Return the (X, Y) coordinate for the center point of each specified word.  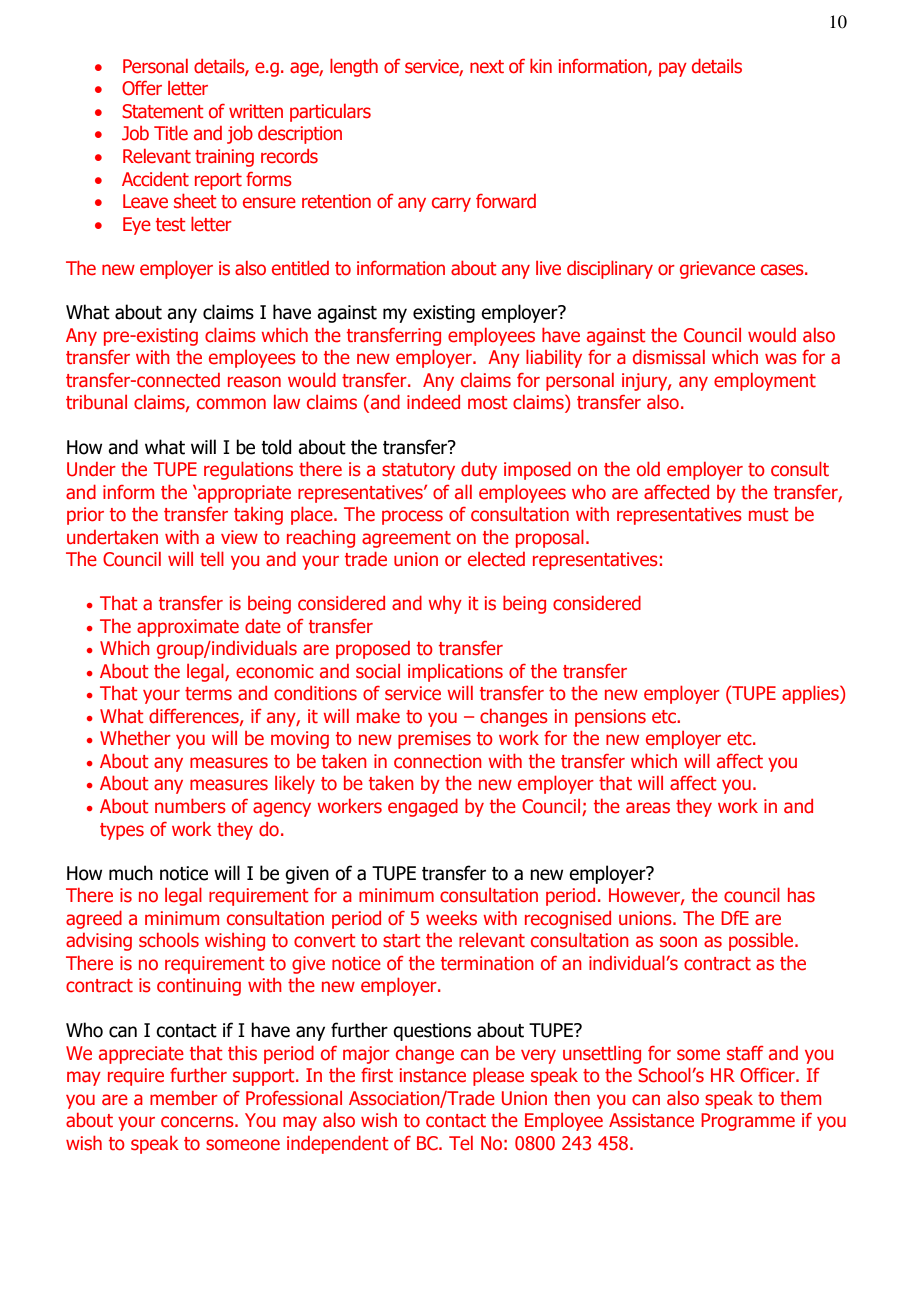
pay (673, 69)
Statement (163, 111)
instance (433, 1075)
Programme (748, 1122)
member (184, 1098)
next (487, 67)
